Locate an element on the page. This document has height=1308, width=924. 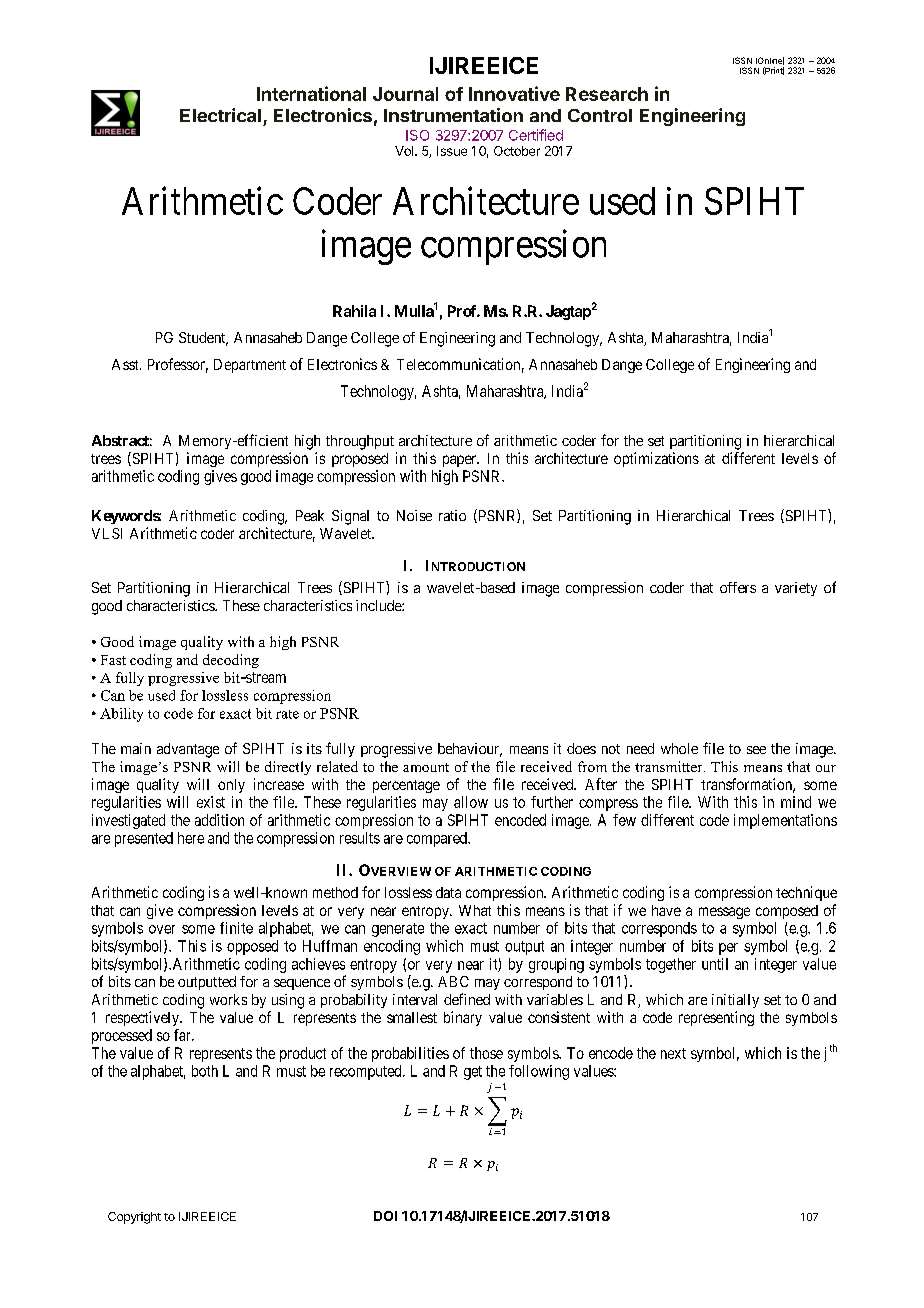
Electrical is located at coordinates (220, 115).
